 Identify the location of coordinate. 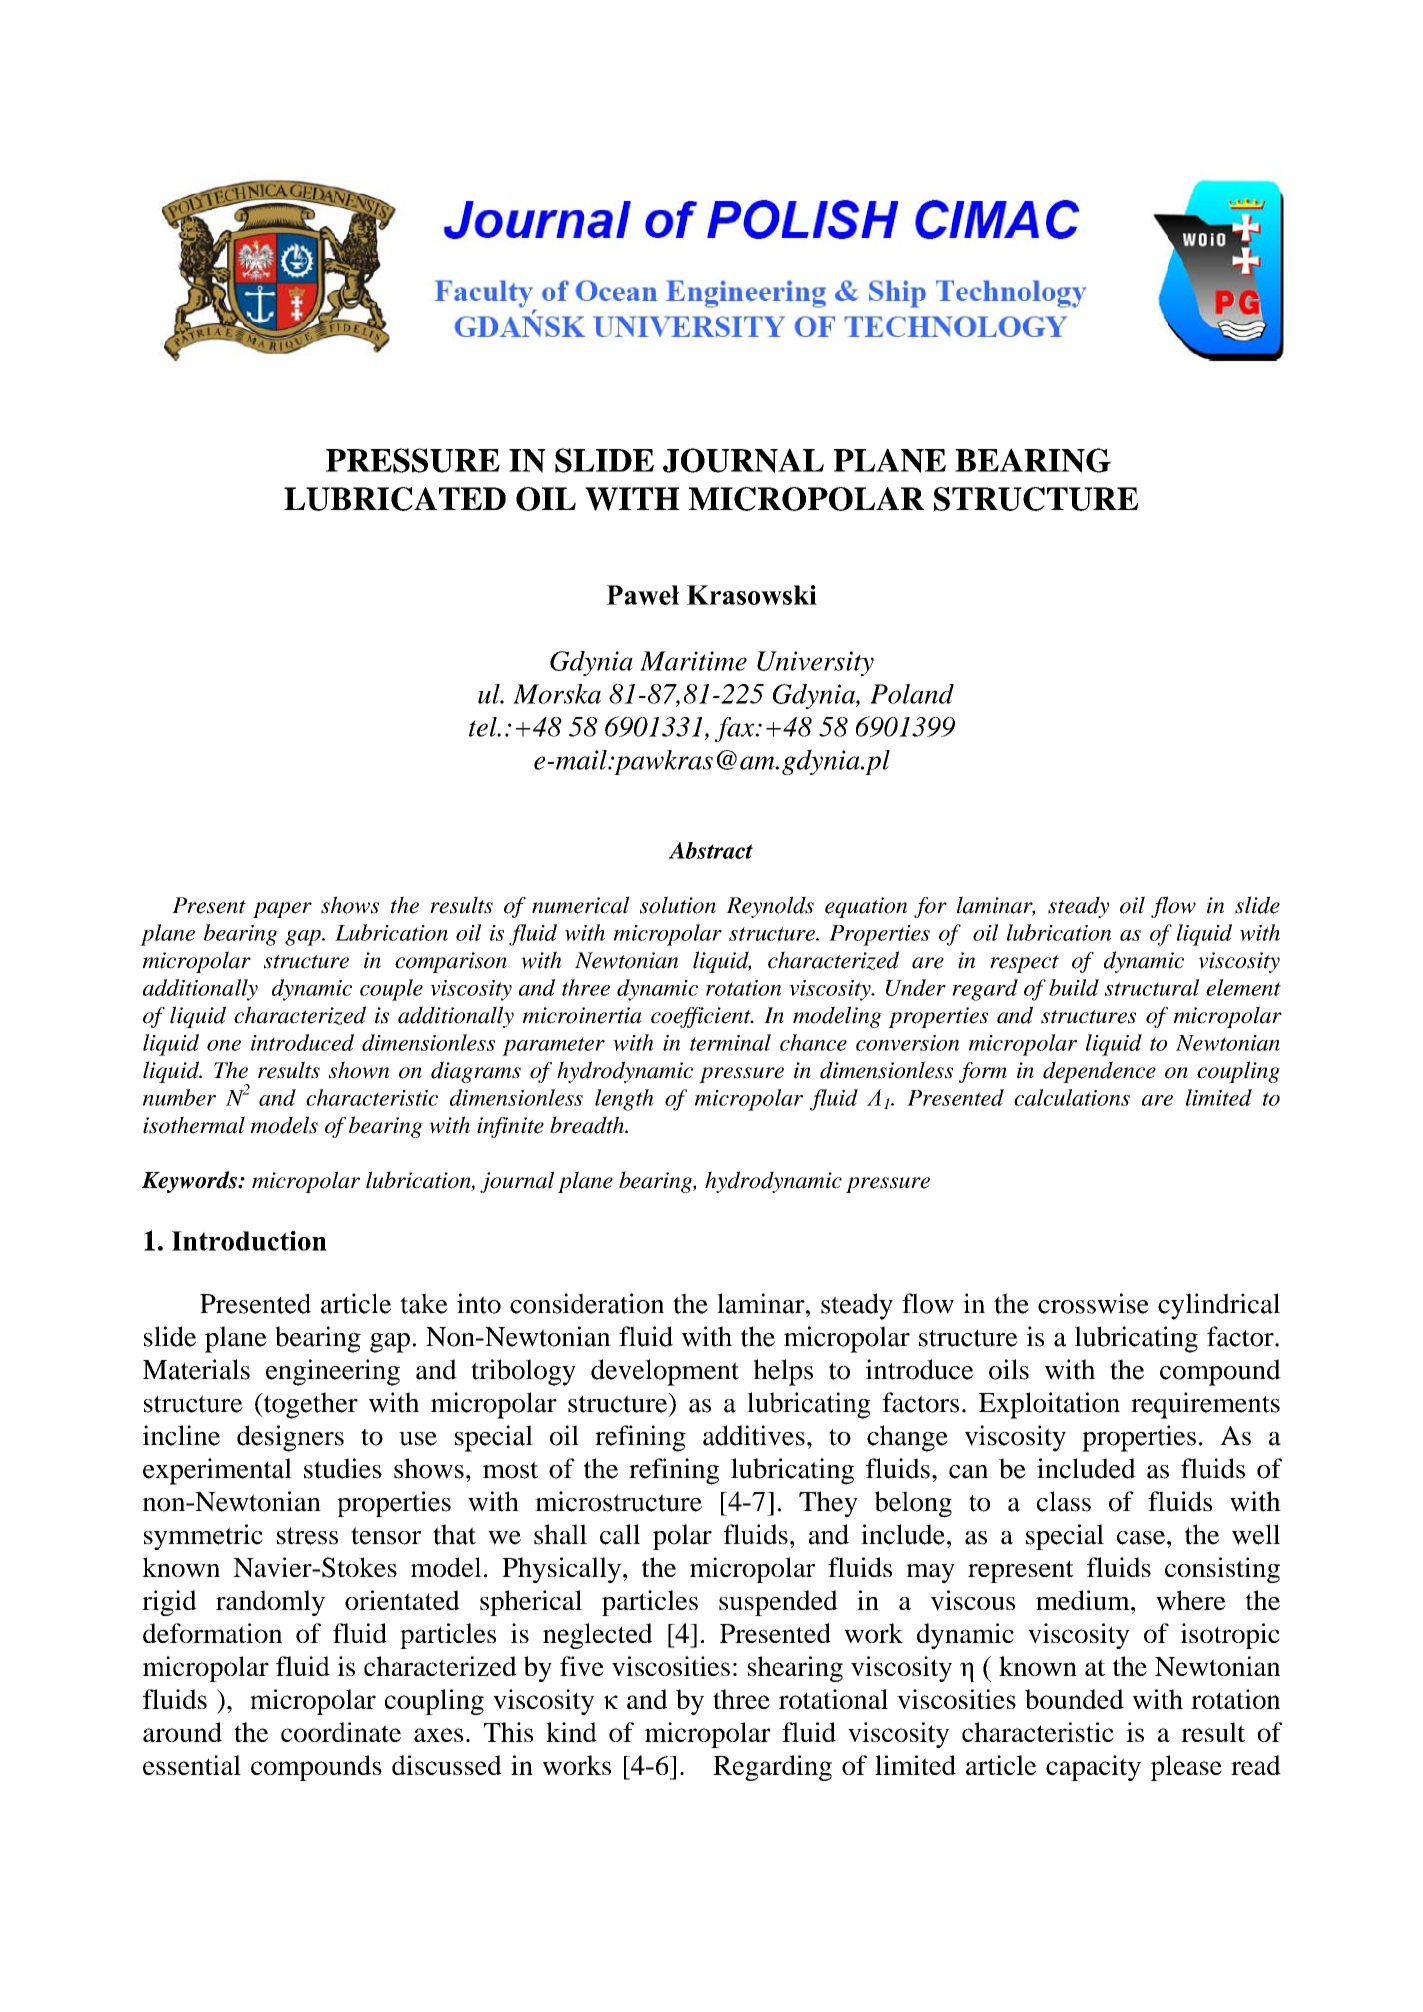
(341, 1732).
